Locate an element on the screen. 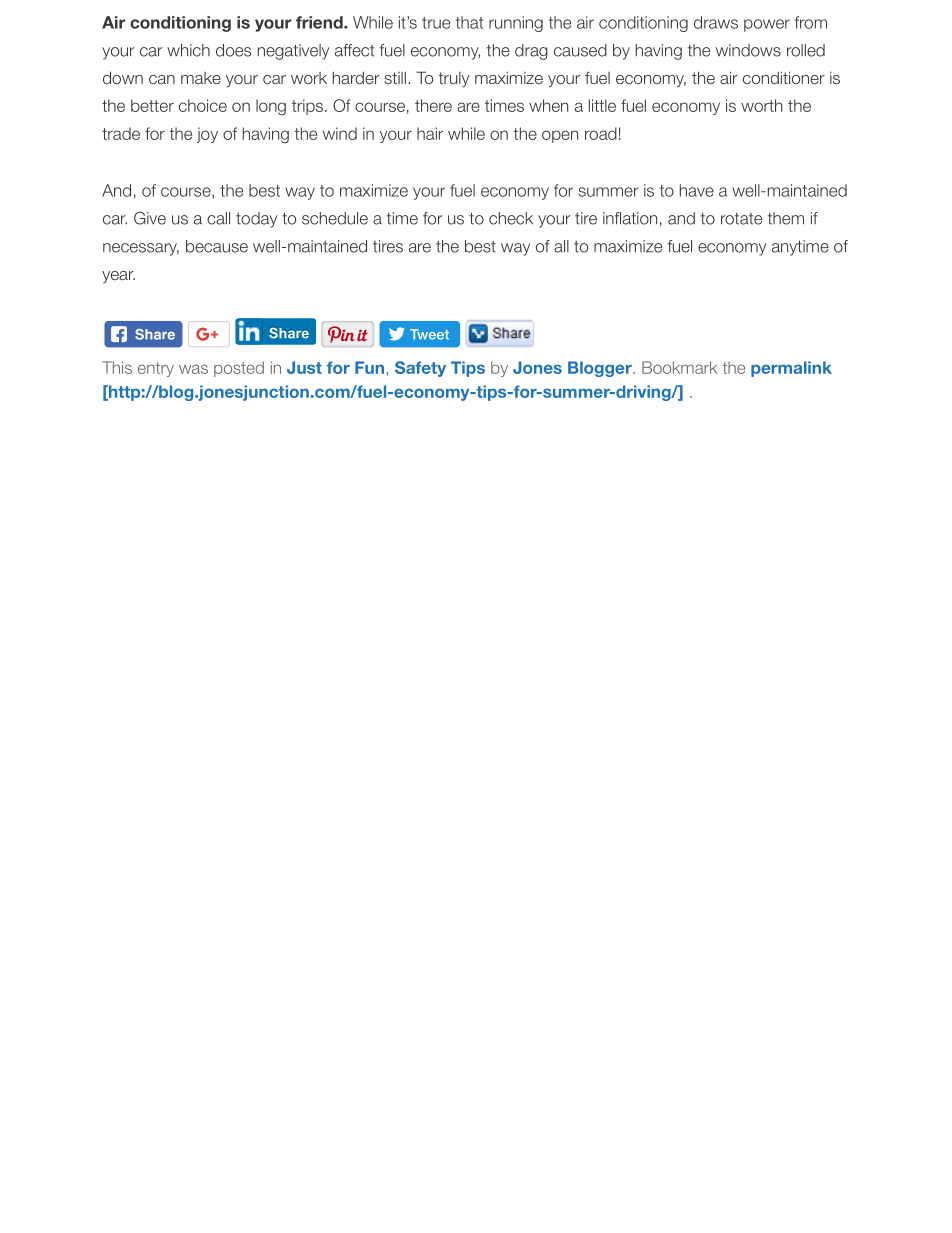 The image size is (952, 1233). permalink is located at coordinates (791, 369).
